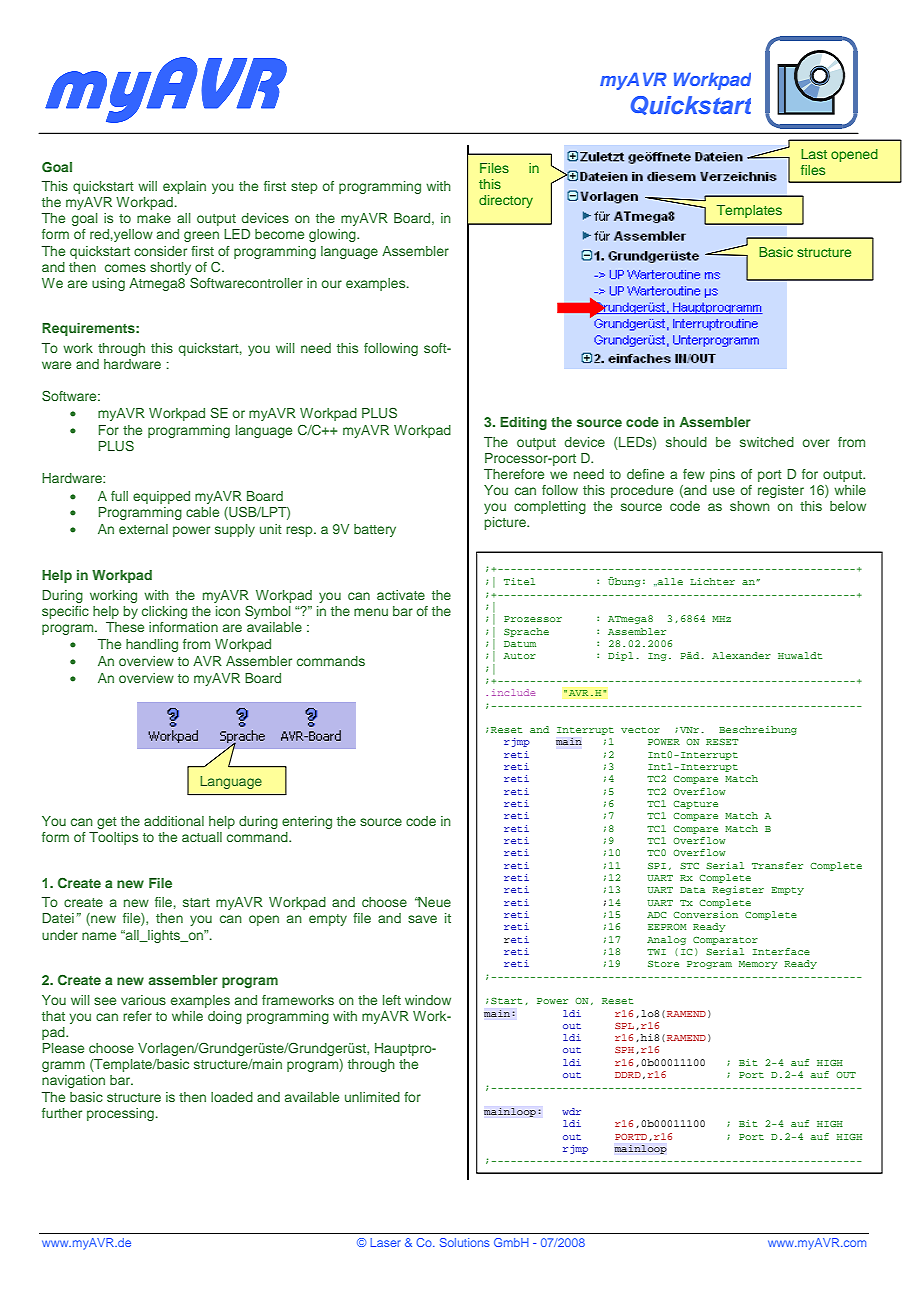  I want to click on Last, so click(814, 154).
